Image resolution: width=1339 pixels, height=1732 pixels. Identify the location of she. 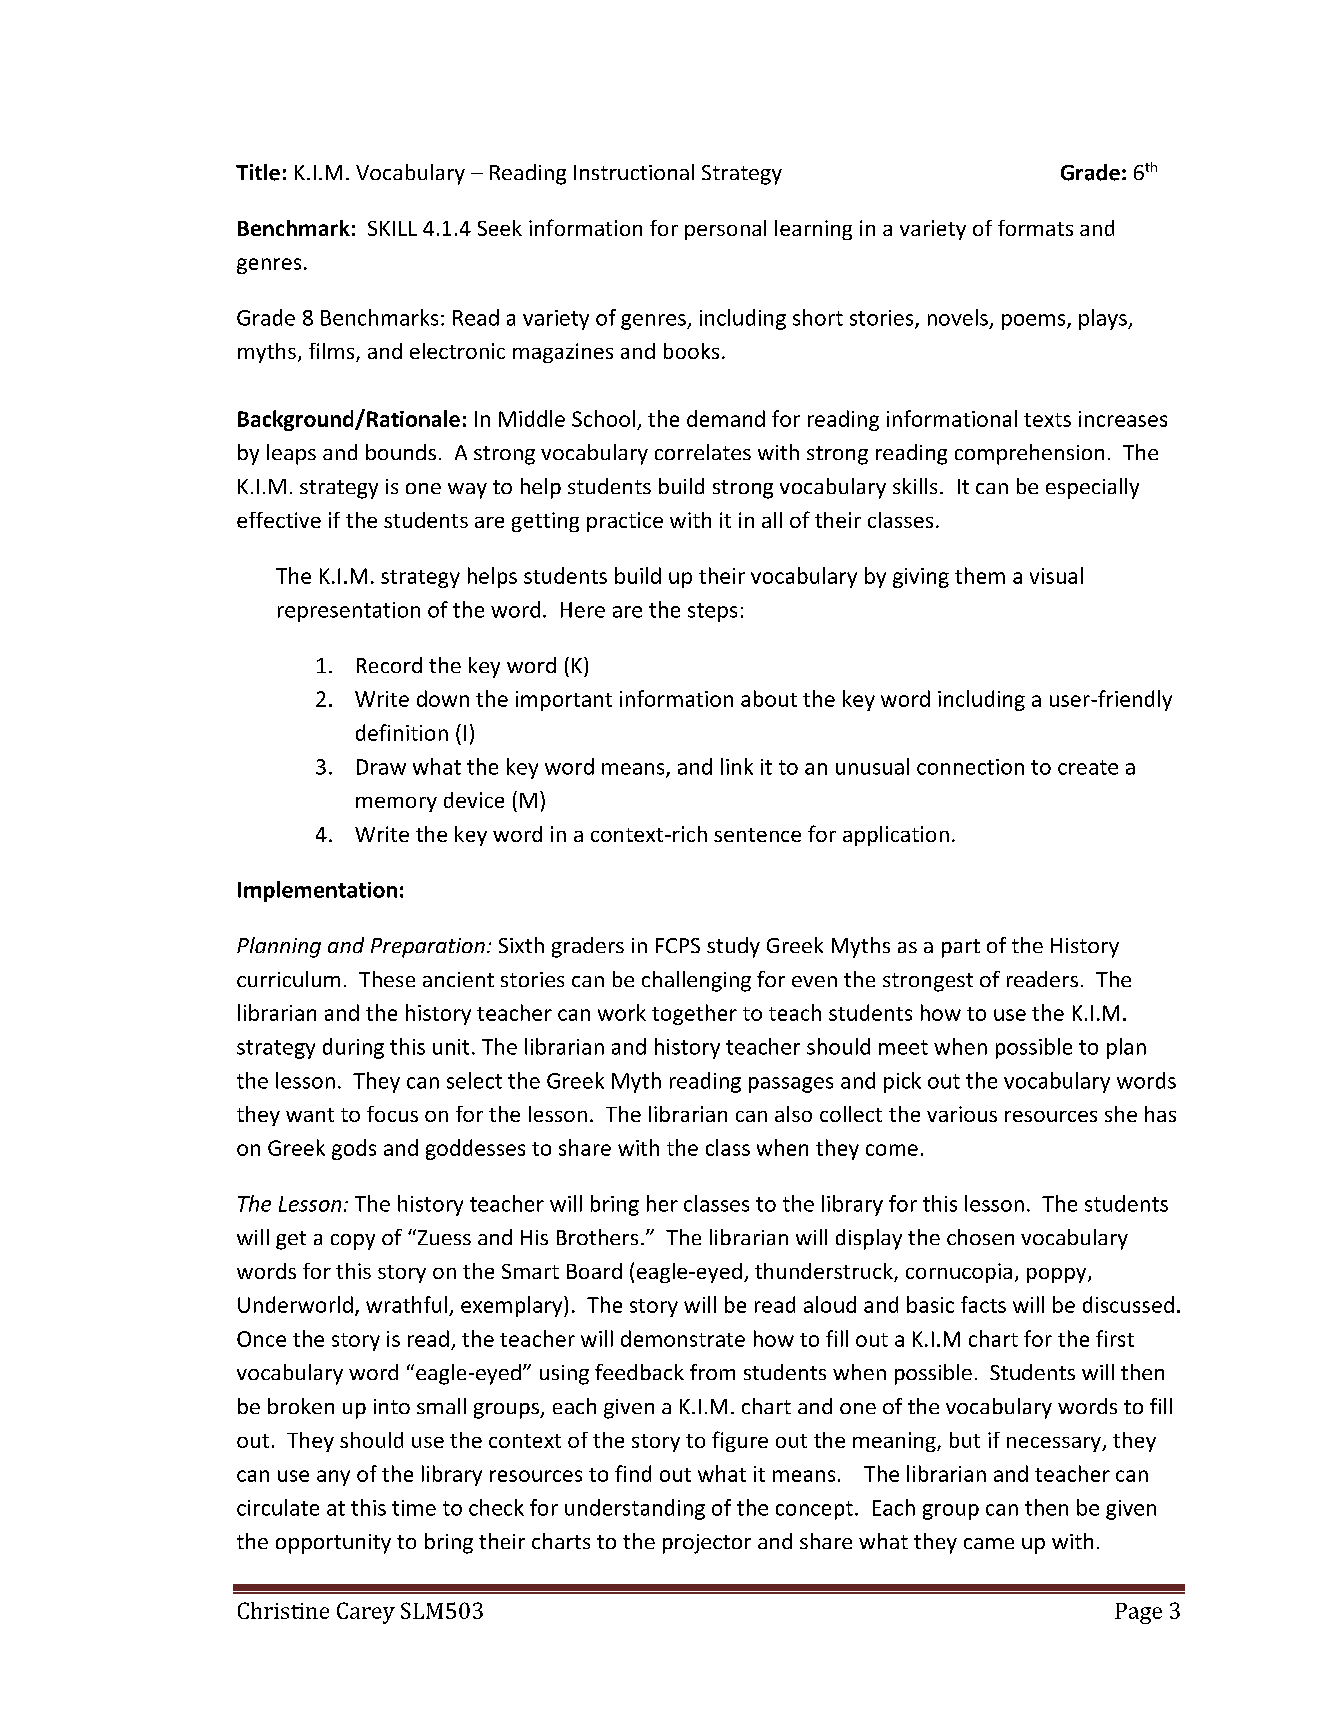
(1121, 1114).
